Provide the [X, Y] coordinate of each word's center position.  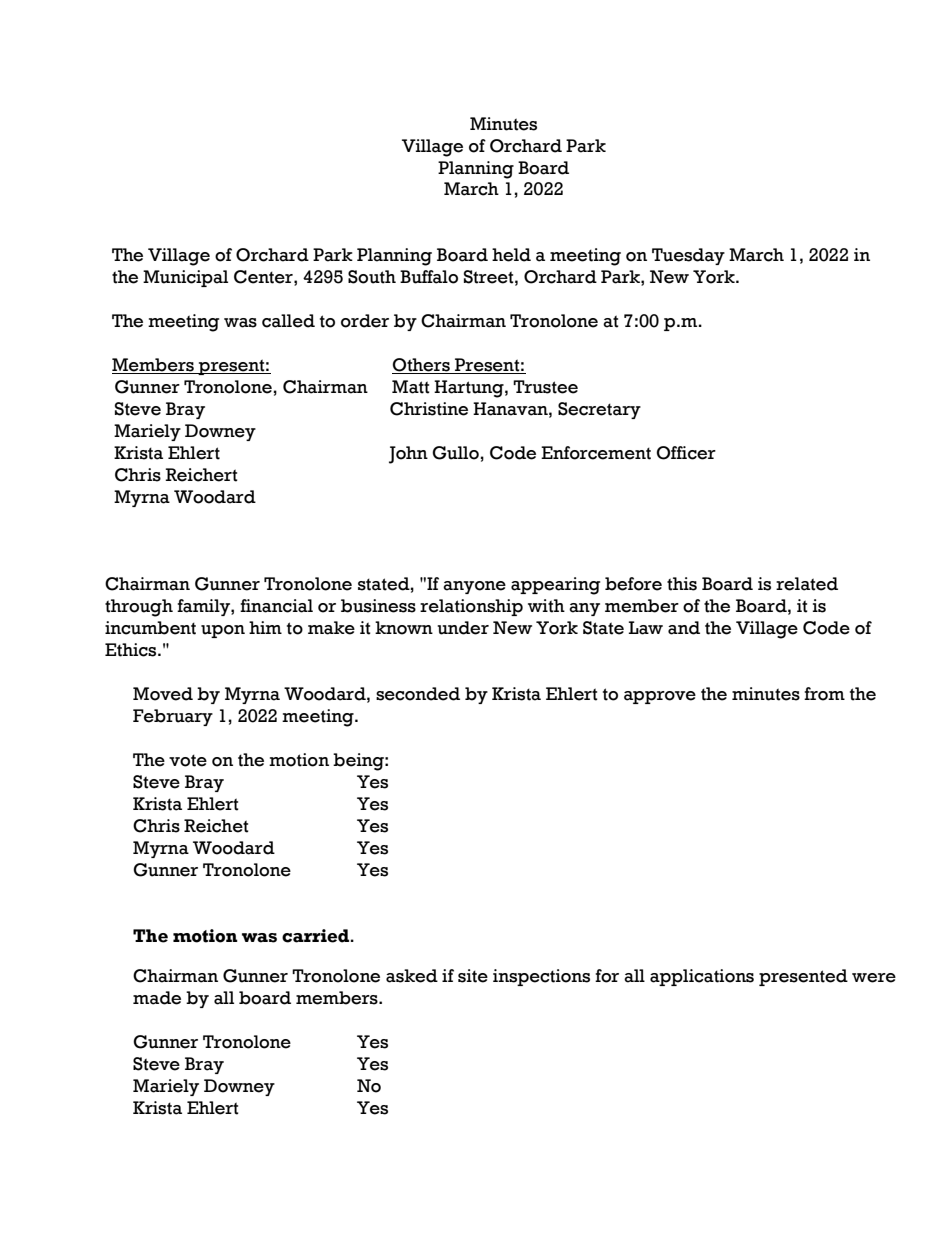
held [511, 255]
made [157, 998]
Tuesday [688, 256]
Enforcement [596, 453]
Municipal [185, 278]
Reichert [201, 475]
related [807, 584]
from [824, 694]
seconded [418, 694]
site [473, 976]
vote [188, 760]
